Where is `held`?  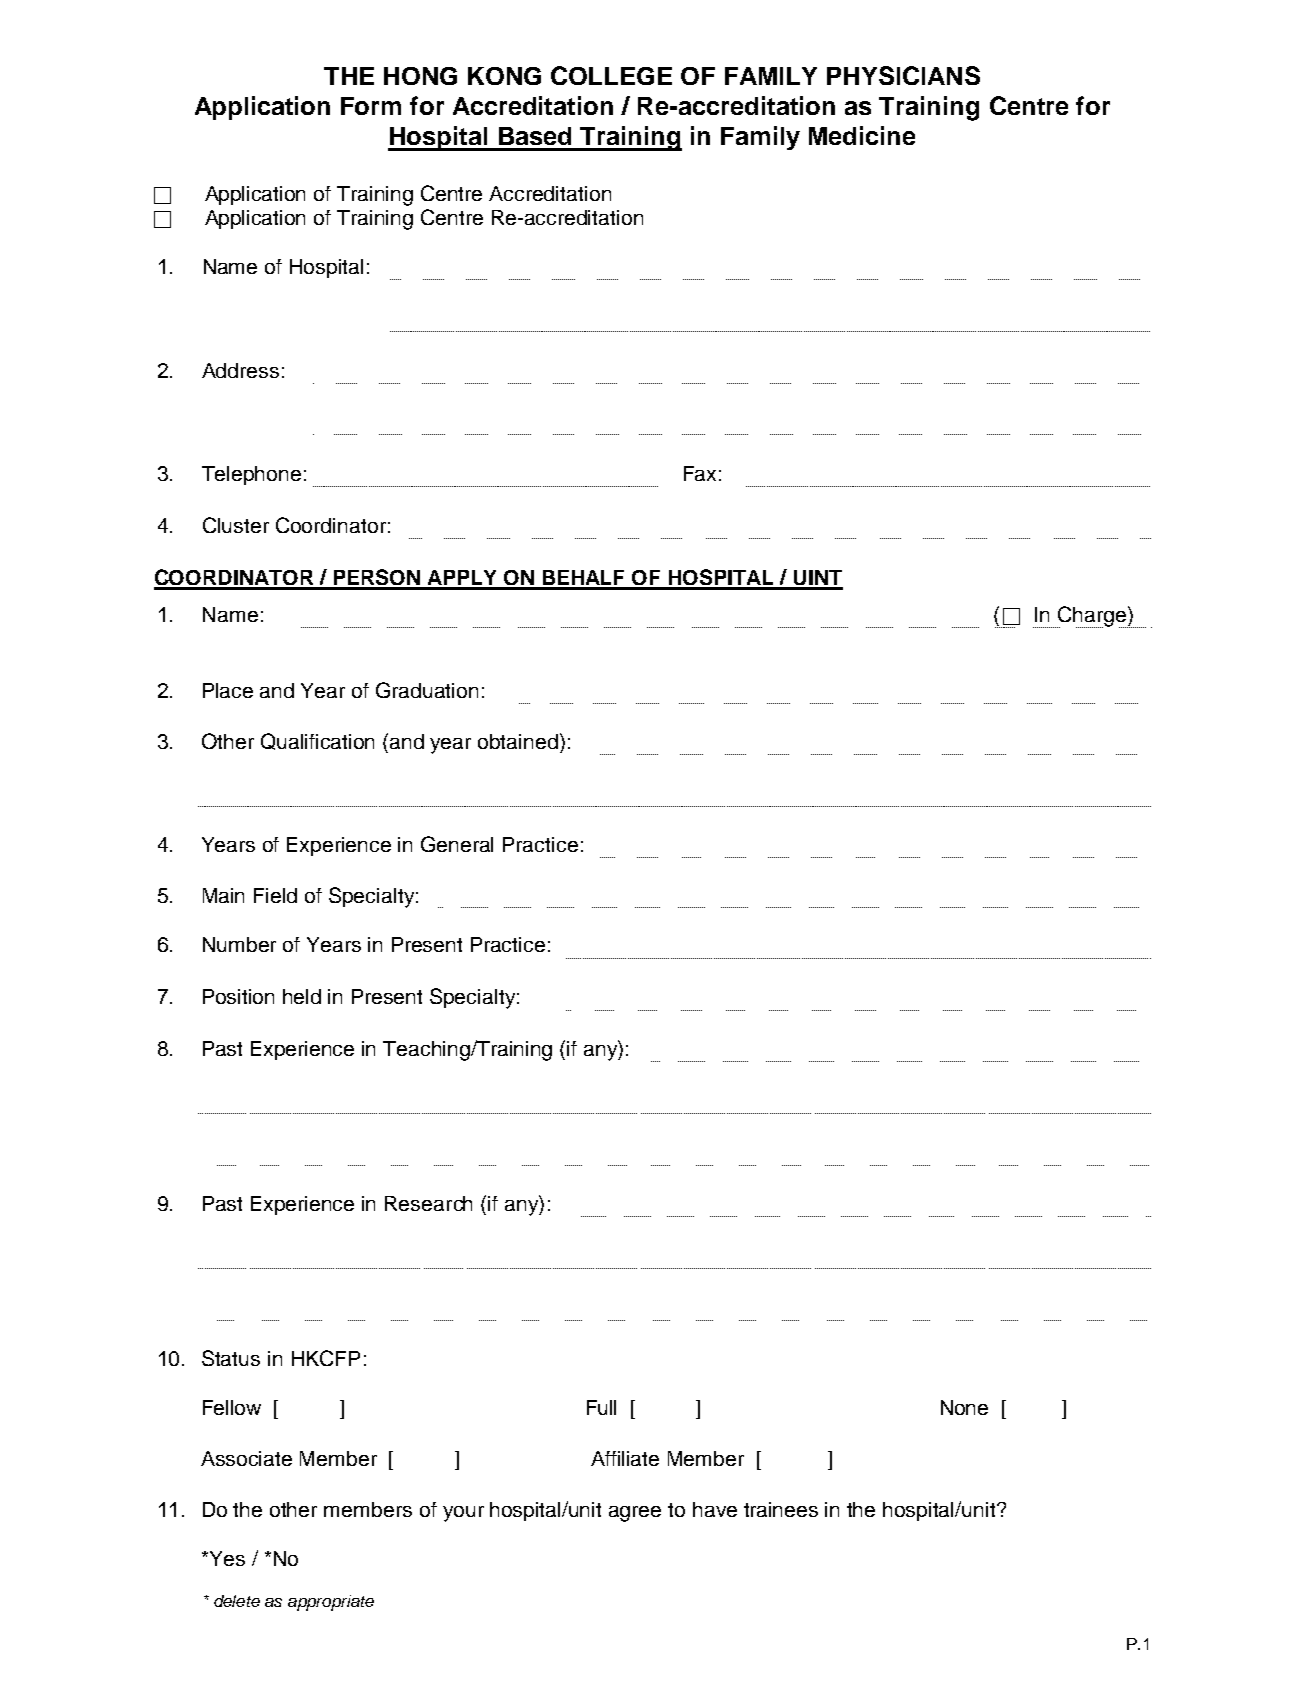 held is located at coordinates (302, 996).
